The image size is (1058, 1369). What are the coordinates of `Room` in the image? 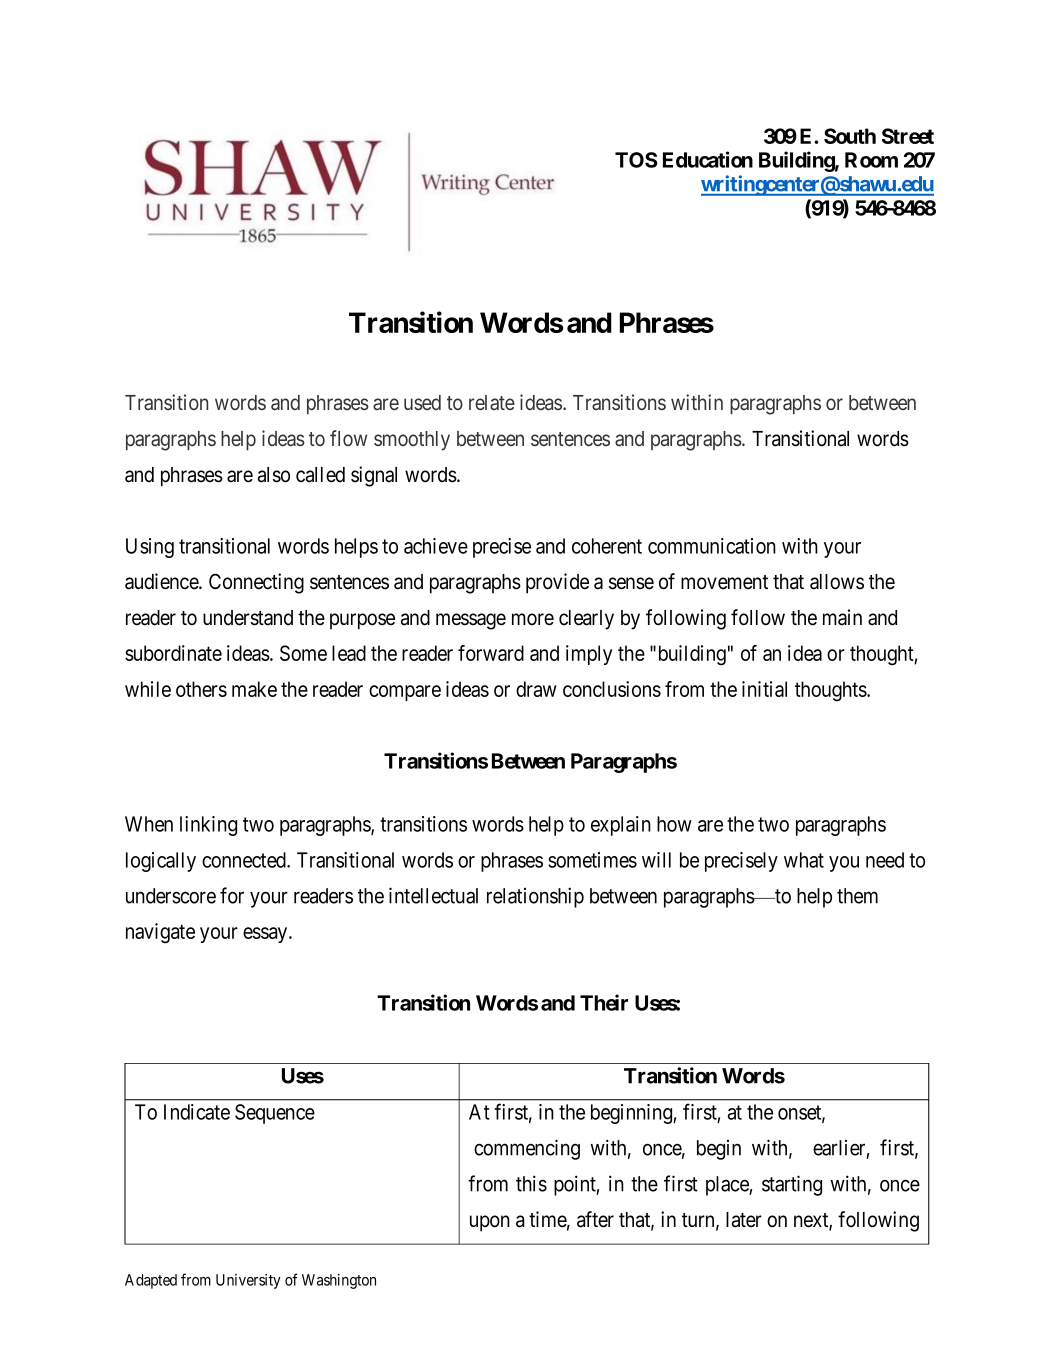 It's located at (871, 160).
